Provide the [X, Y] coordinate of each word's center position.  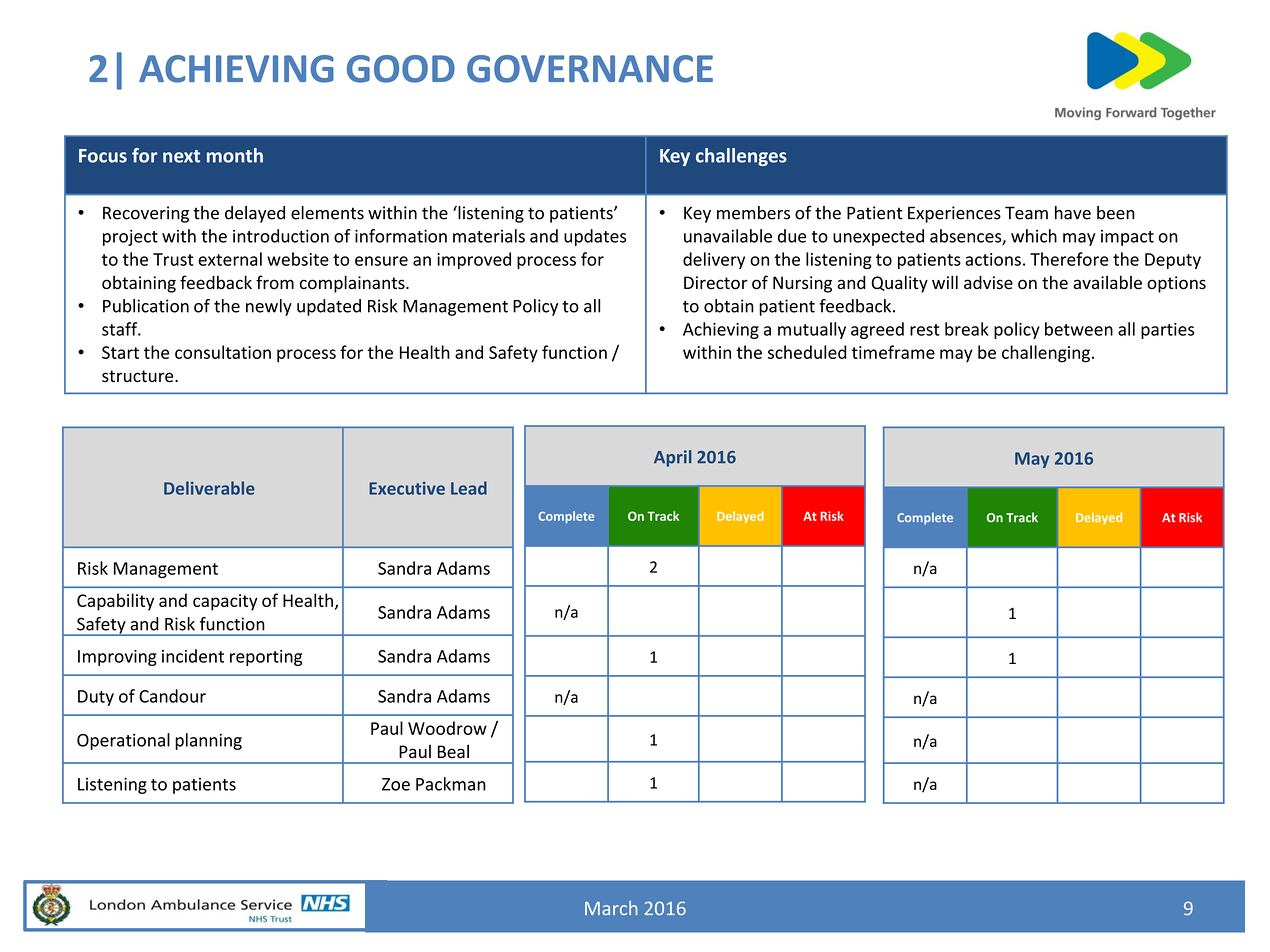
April [673, 458]
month [235, 155]
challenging [1046, 354]
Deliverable [209, 488]
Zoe [396, 784]
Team [1026, 213]
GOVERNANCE [590, 69]
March [611, 908]
